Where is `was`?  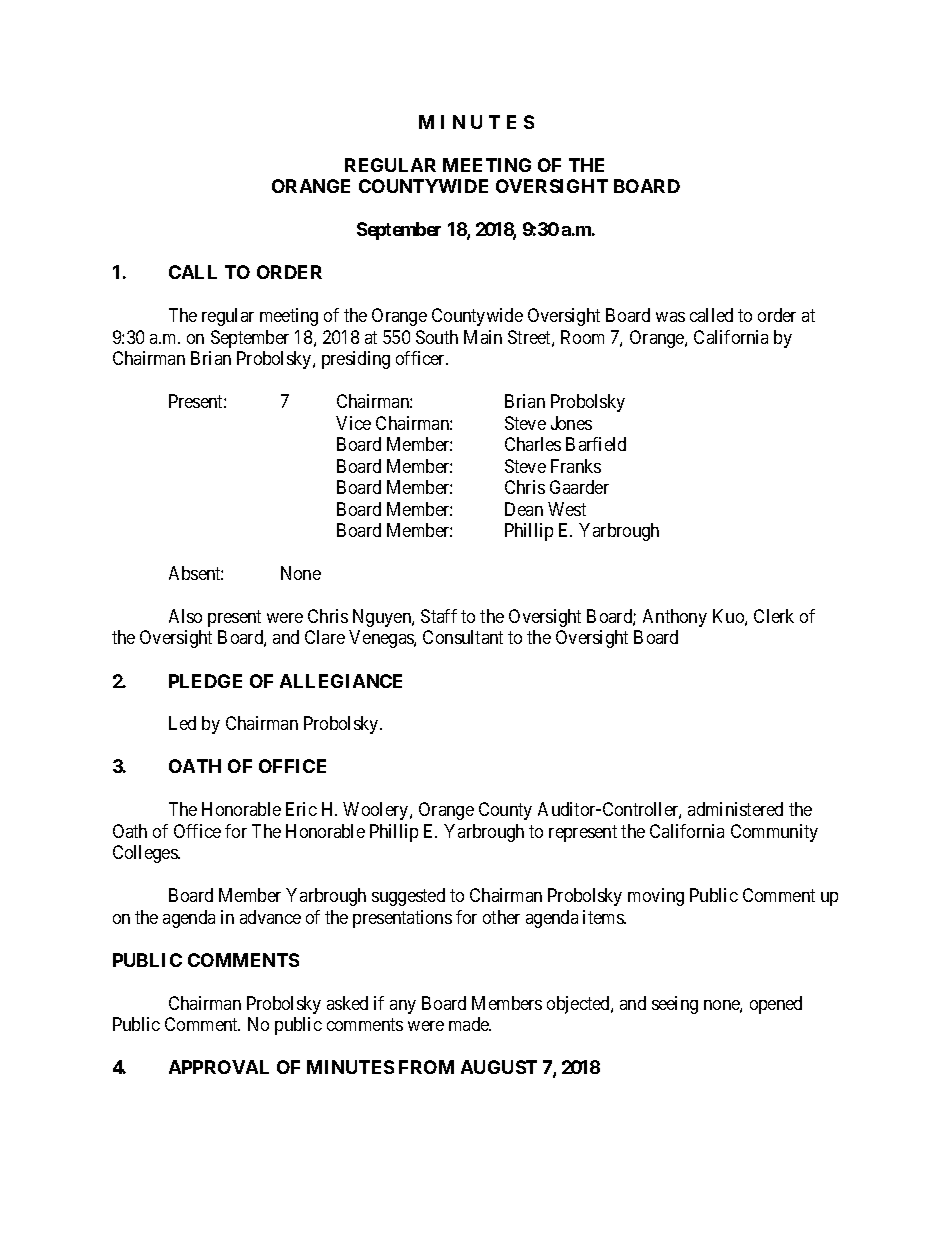
was is located at coordinates (670, 317).
